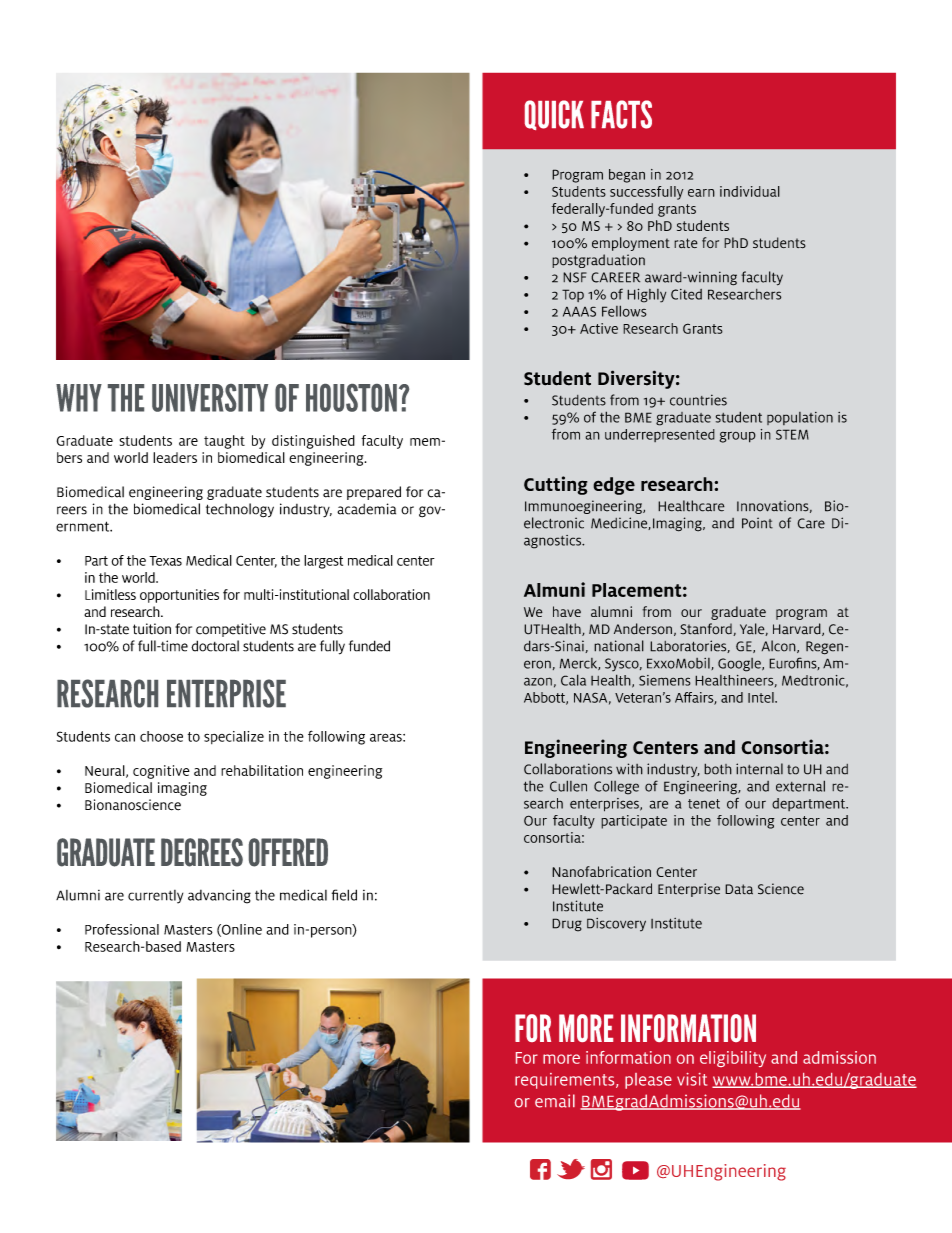 The height and width of the page is (1233, 952). What do you see at coordinates (698, 400) in the page?
I see `countries` at bounding box center [698, 400].
